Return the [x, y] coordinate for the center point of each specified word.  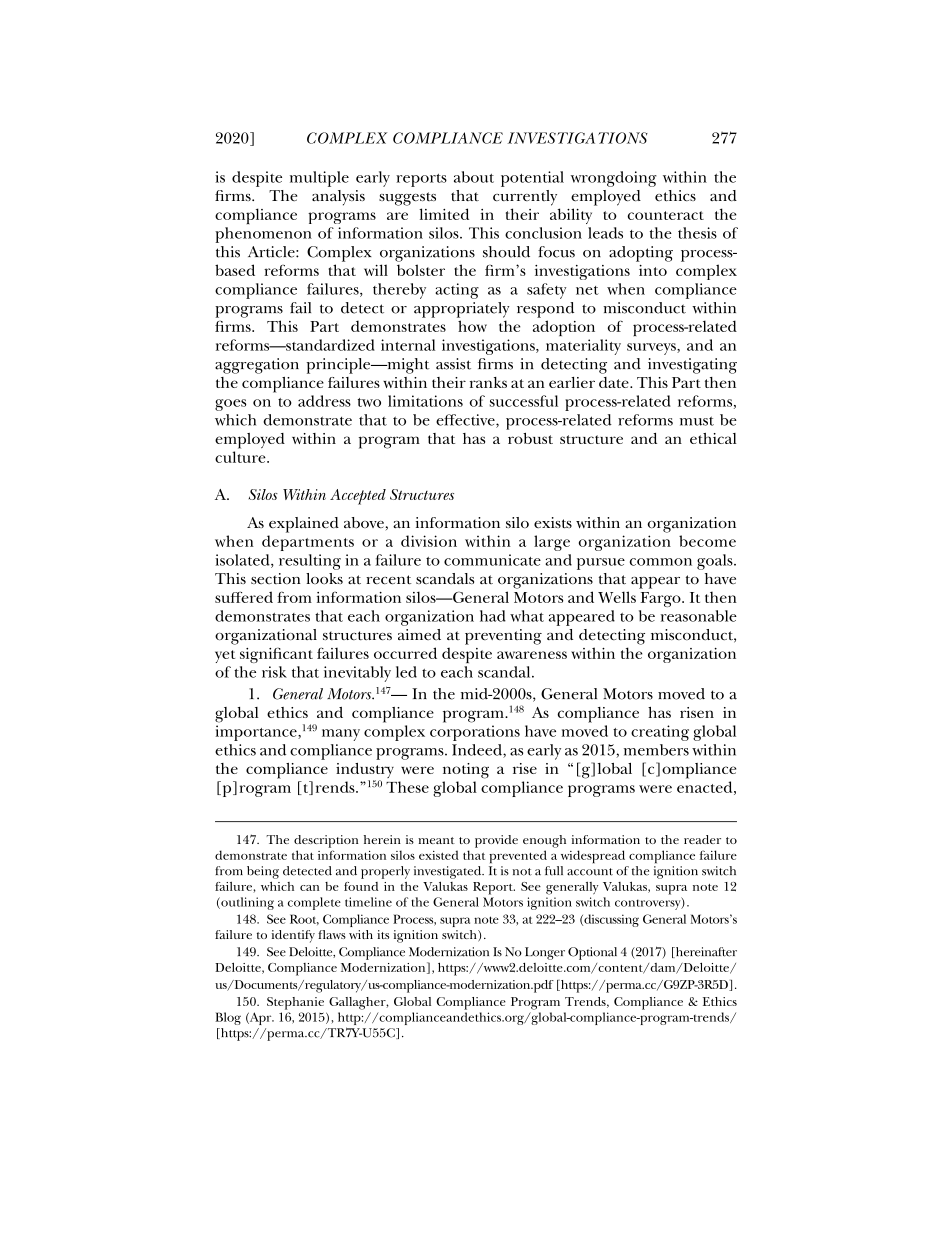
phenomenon [263, 235]
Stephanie [295, 1003]
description [326, 841]
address [324, 401]
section [276, 578]
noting [466, 771]
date [615, 382]
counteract [665, 215]
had [493, 616]
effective [466, 421]
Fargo [662, 599]
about [474, 177]
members [656, 750]
